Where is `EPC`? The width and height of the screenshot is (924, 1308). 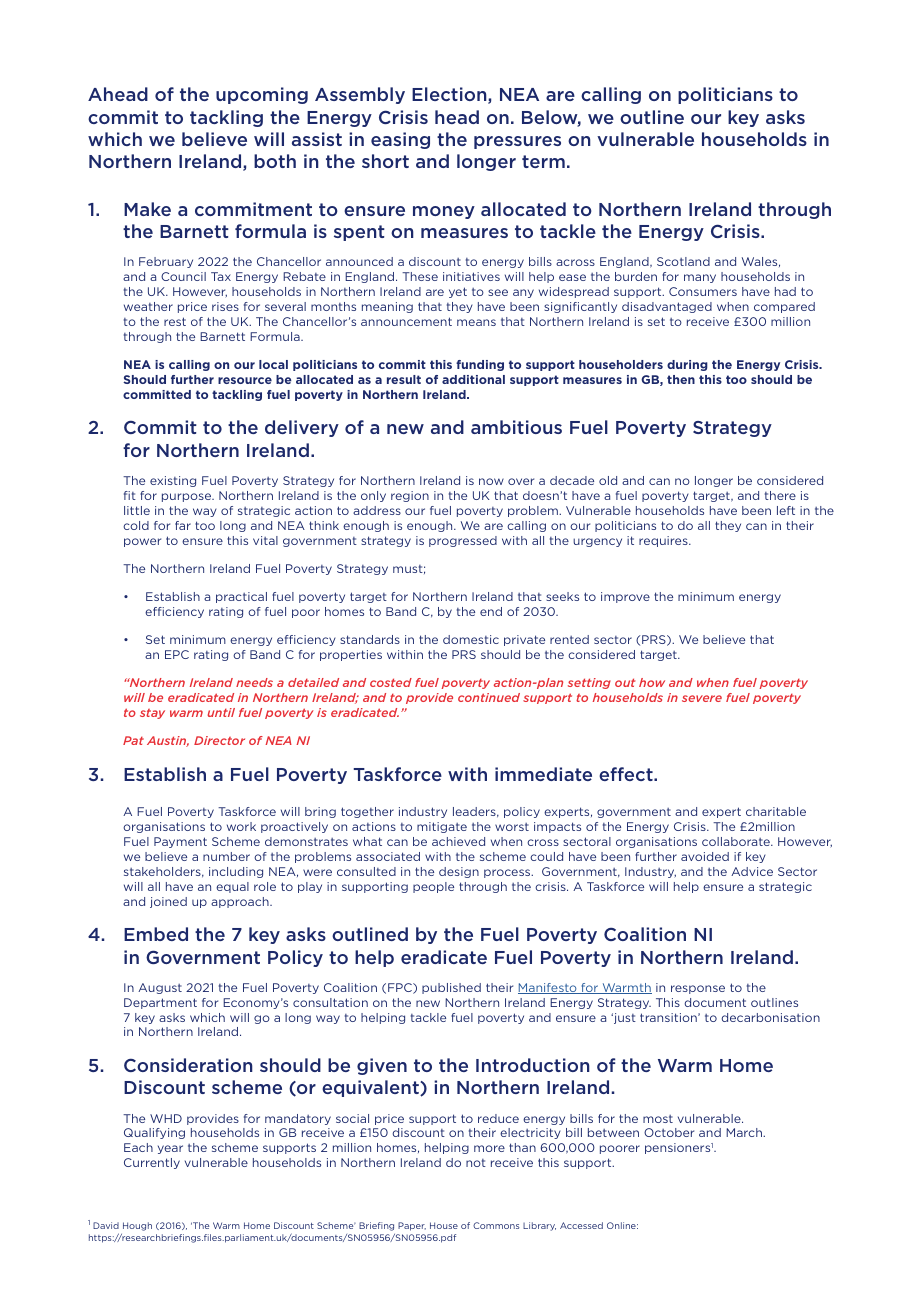
EPC is located at coordinates (177, 654).
